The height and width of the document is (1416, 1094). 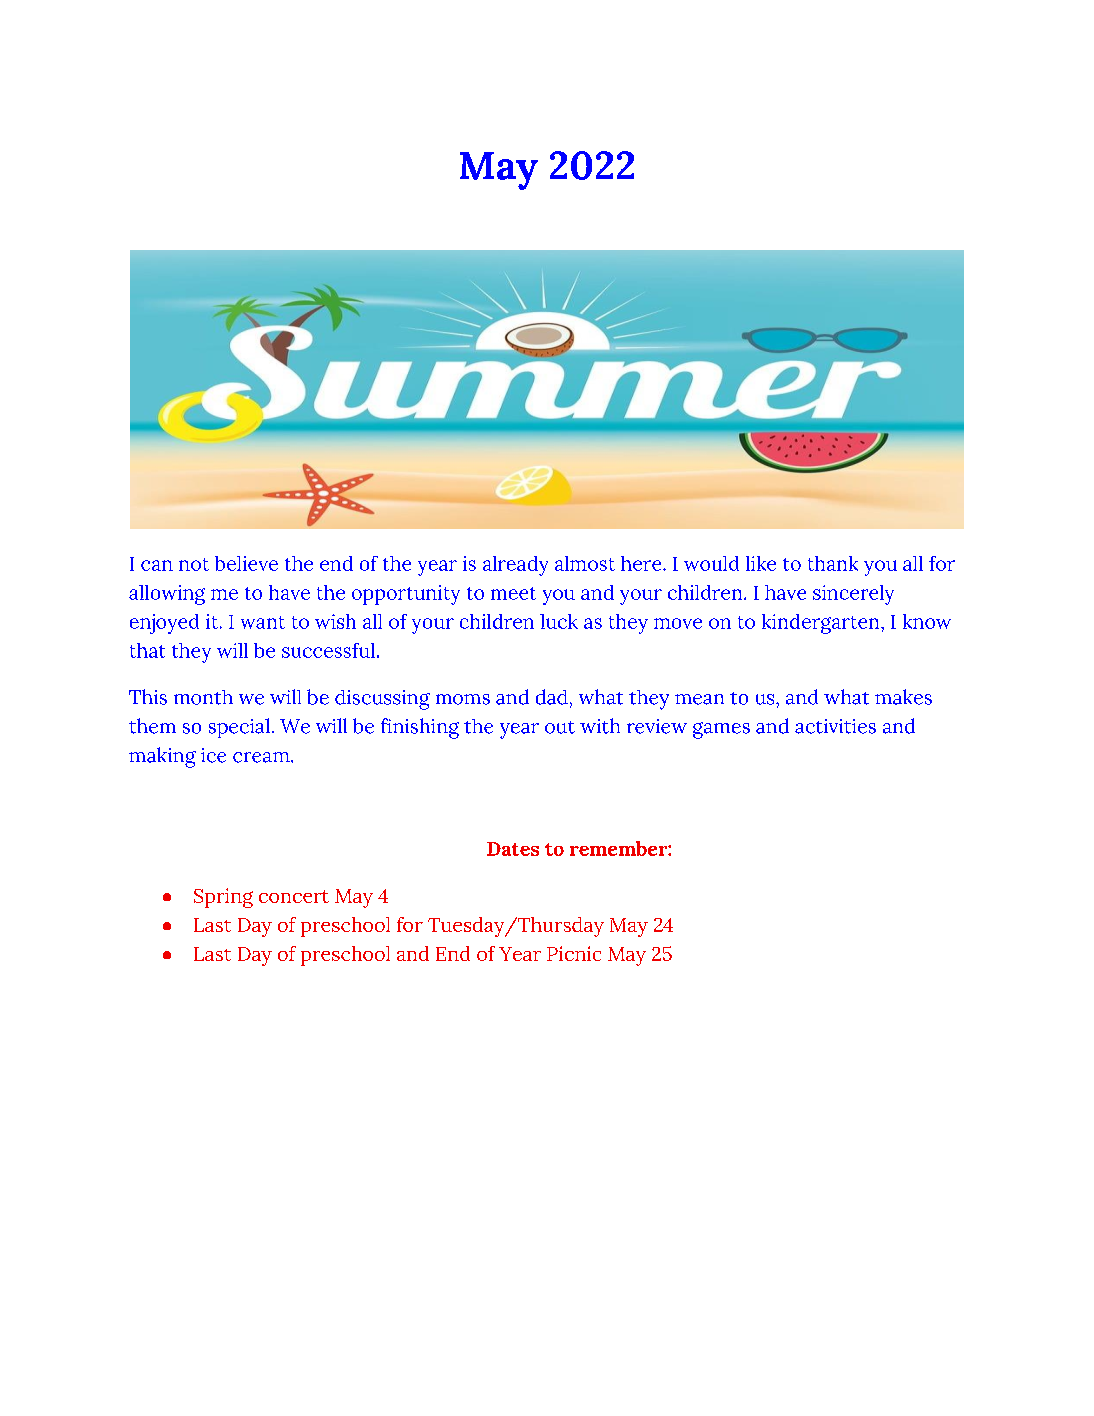 What do you see at coordinates (513, 849) in the document?
I see `Dates` at bounding box center [513, 849].
